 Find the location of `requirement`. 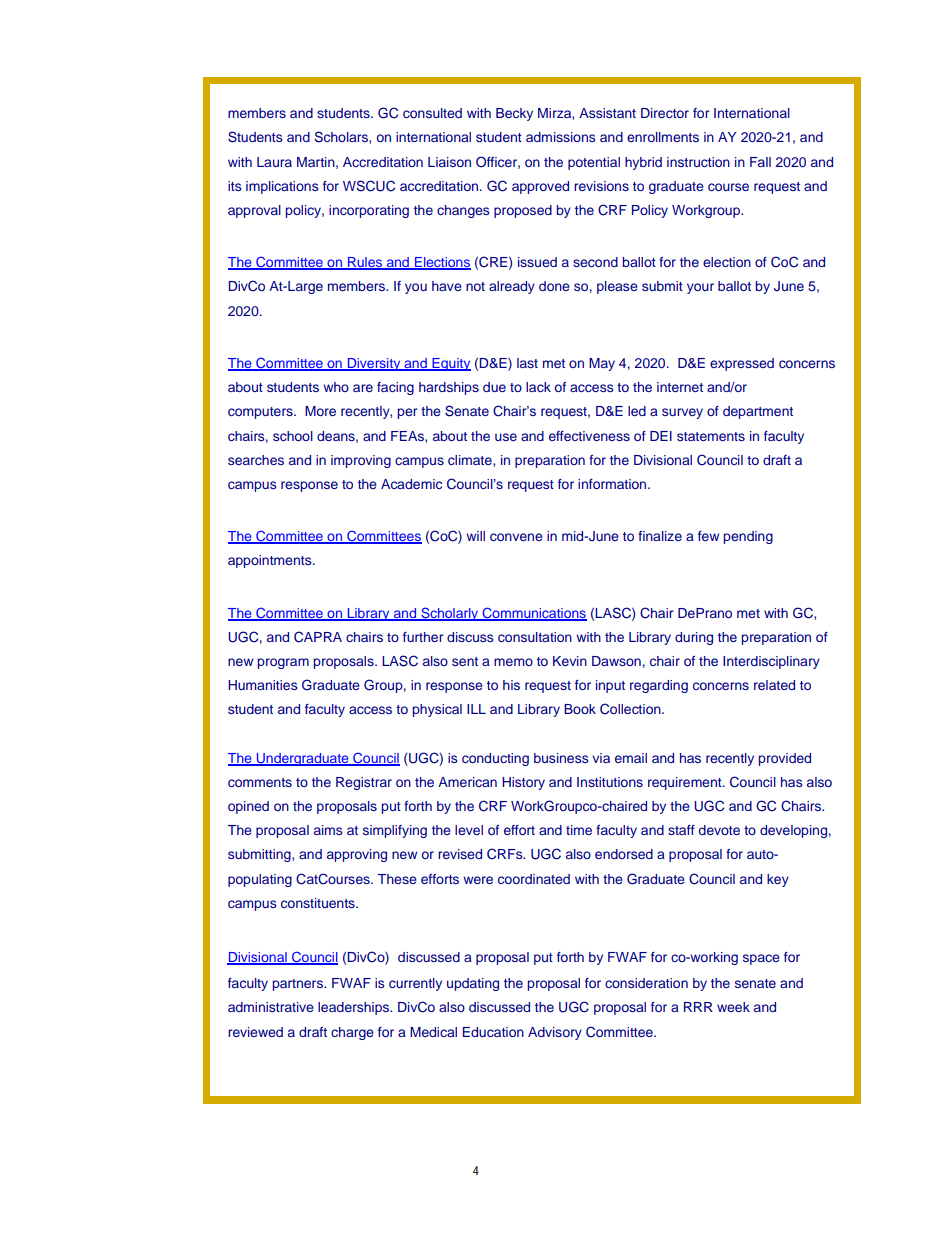

requirement is located at coordinates (686, 783).
